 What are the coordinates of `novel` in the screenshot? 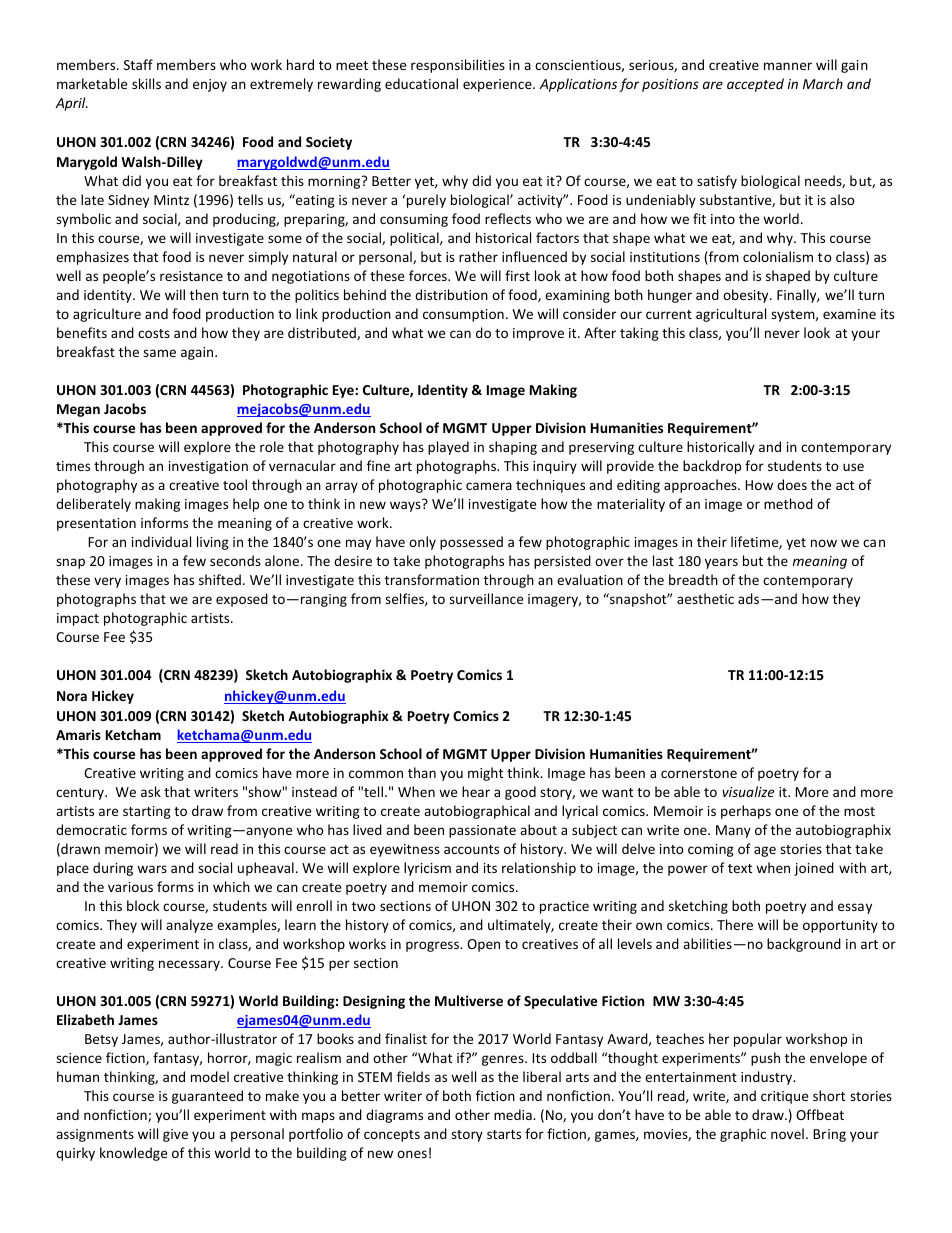 It's located at (787, 1133).
